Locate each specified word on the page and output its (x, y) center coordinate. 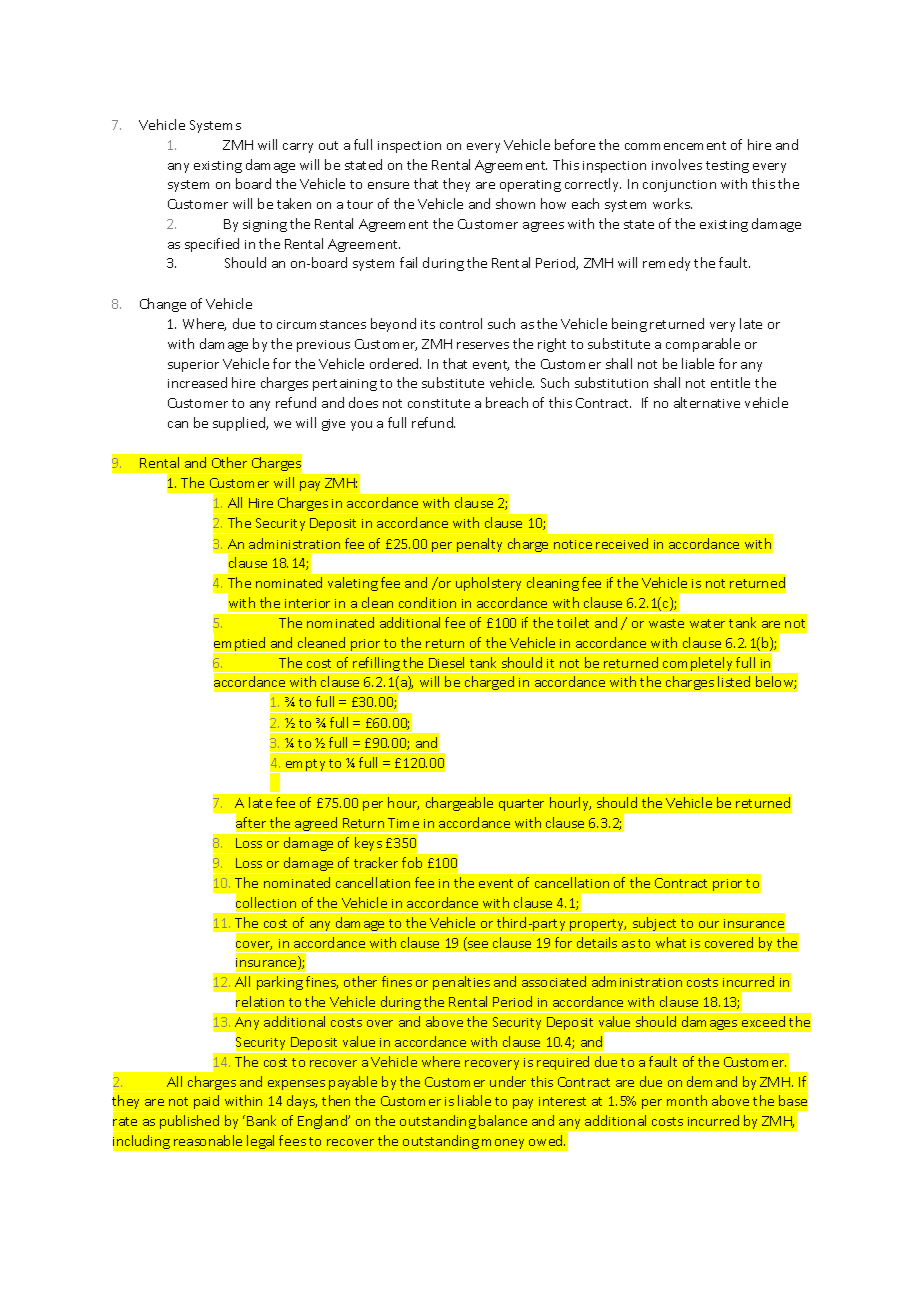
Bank (261, 1120)
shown (515, 203)
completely (698, 665)
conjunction (679, 186)
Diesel (446, 662)
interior (307, 603)
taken (294, 203)
